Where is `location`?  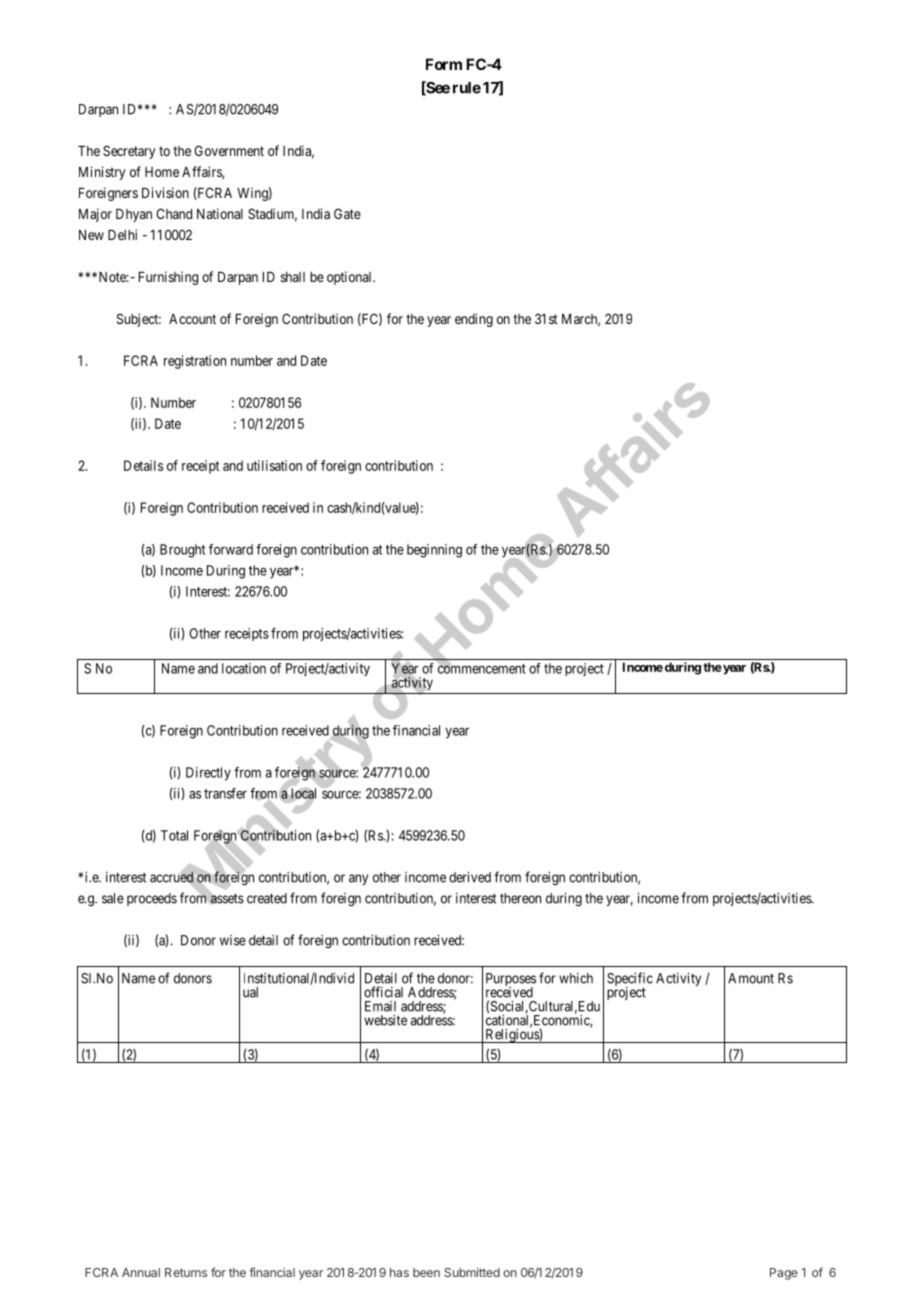
location is located at coordinates (244, 668).
